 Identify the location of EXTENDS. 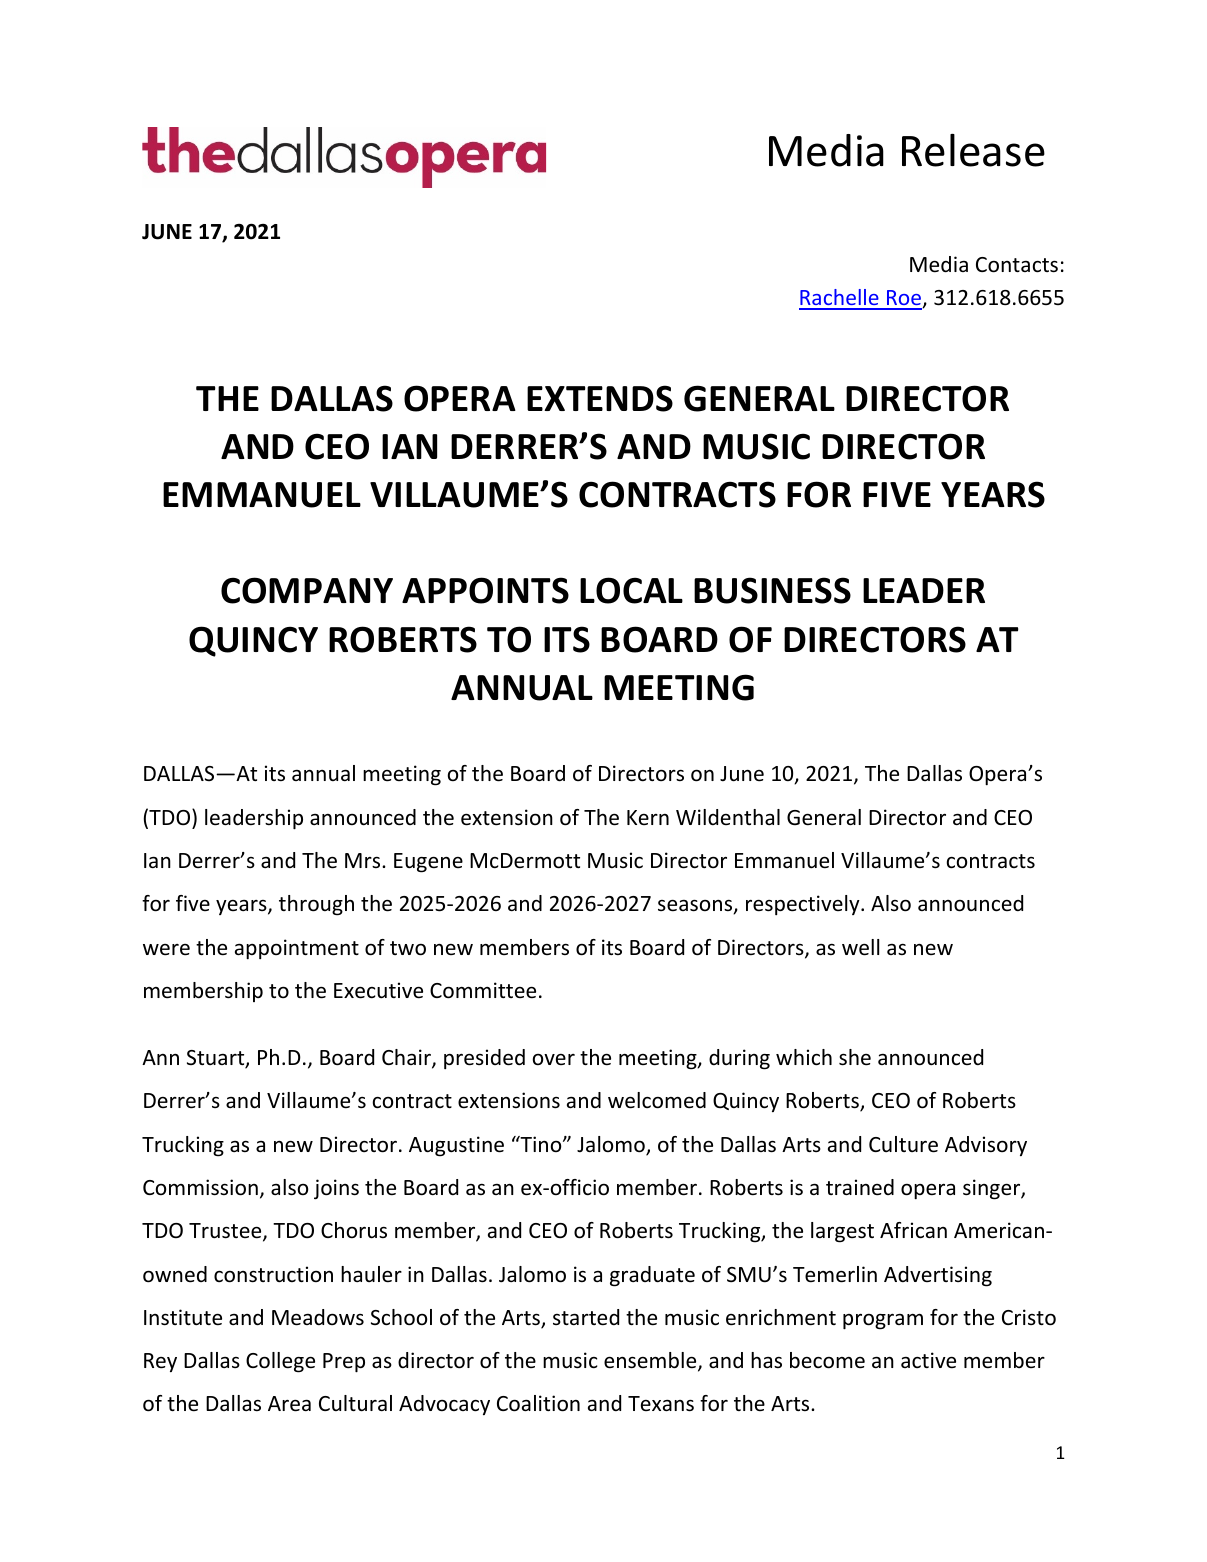
(600, 398).
